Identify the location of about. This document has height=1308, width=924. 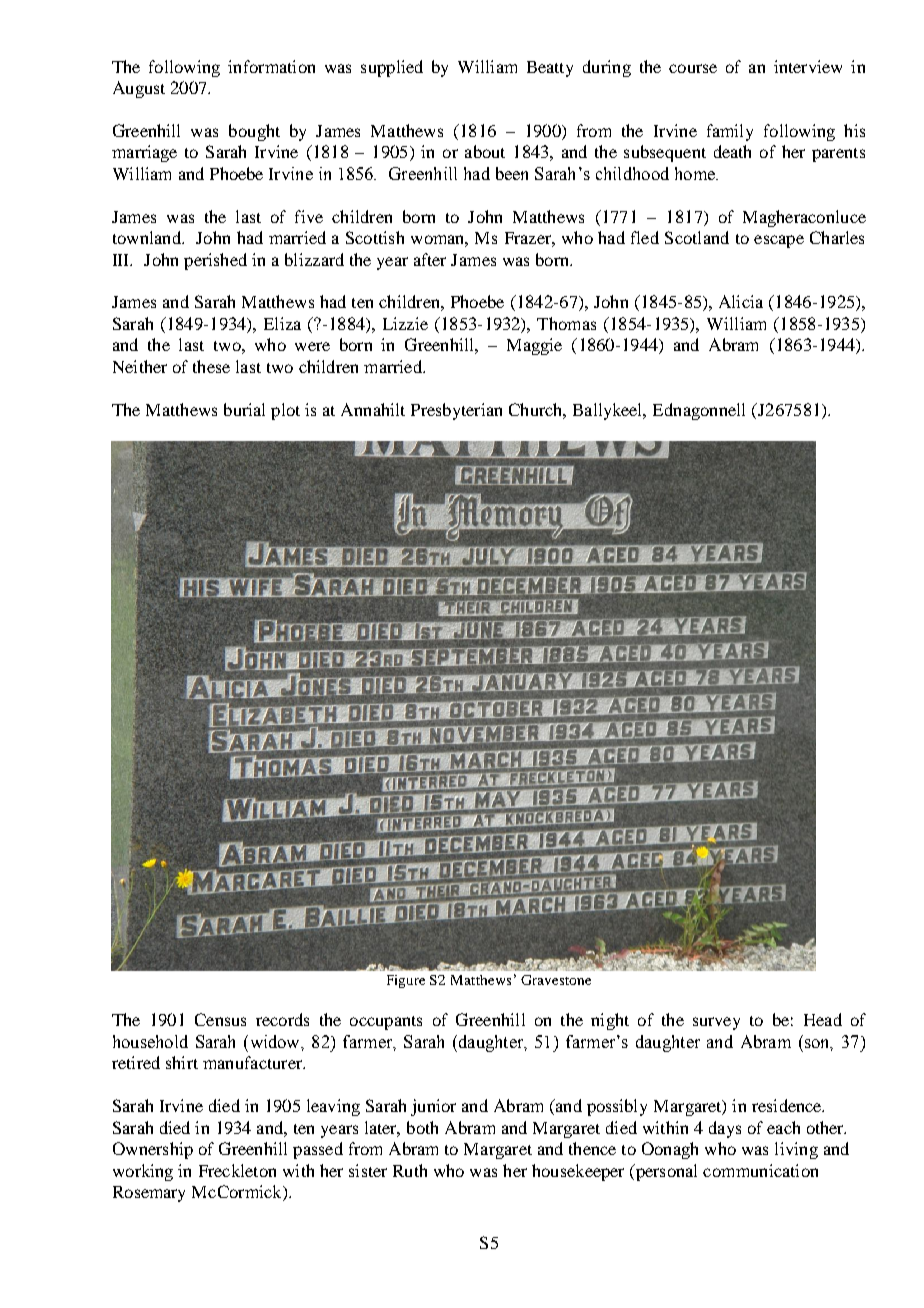
(485, 151).
